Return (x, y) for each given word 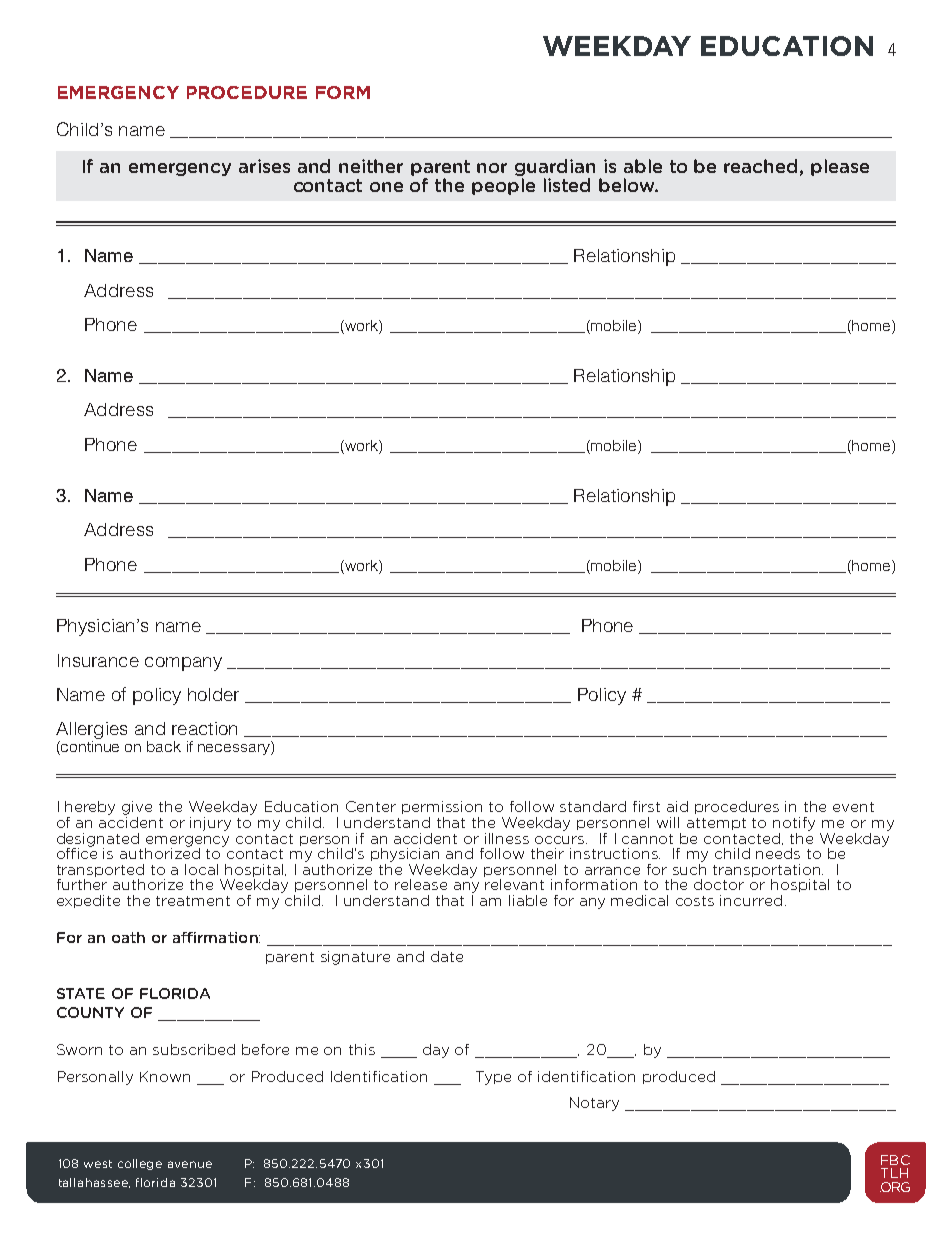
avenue (190, 1164)
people (503, 186)
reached (760, 166)
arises (264, 166)
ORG (895, 1187)
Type (493, 1078)
